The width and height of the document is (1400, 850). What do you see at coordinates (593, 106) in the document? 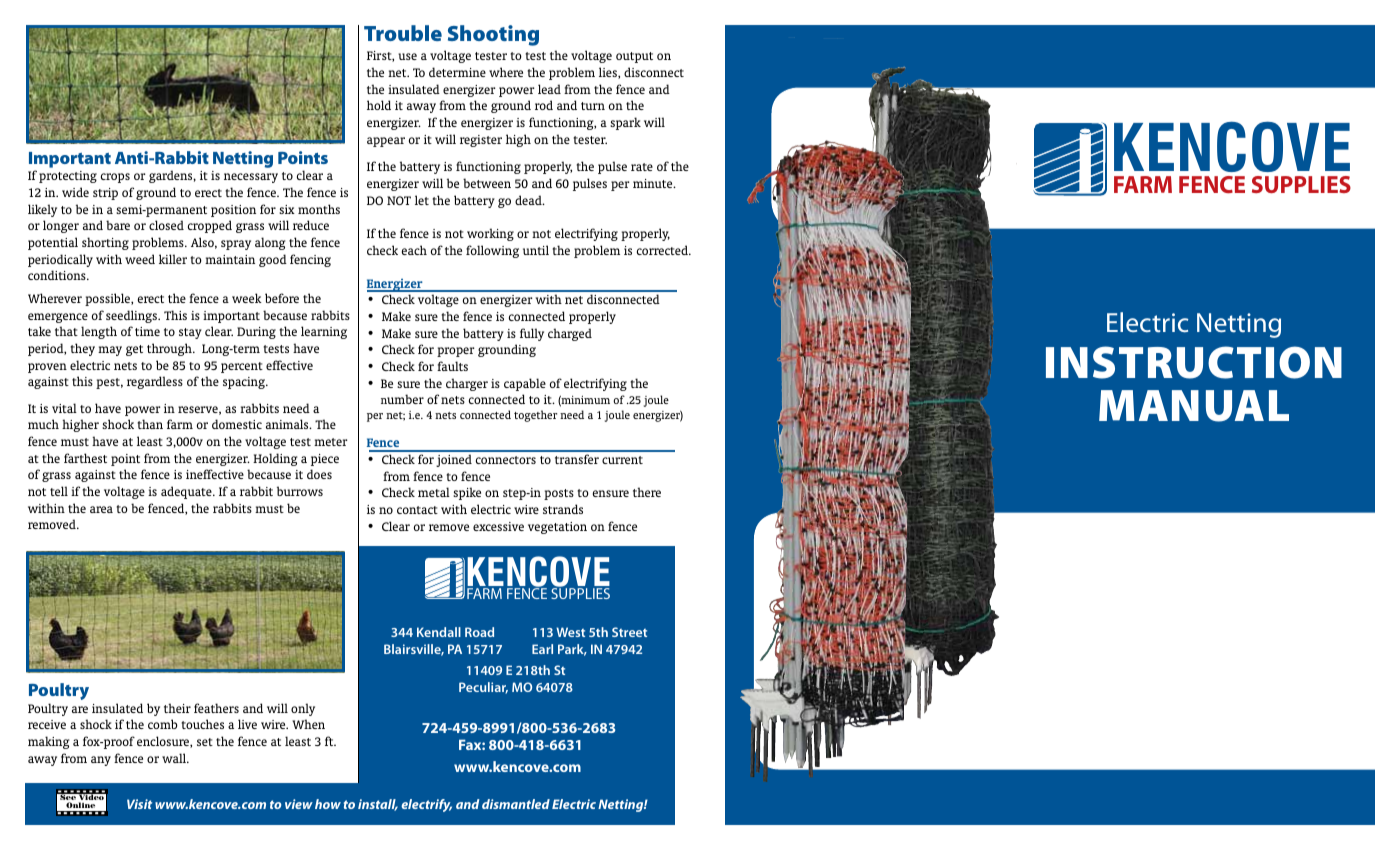
I see `turn` at bounding box center [593, 106].
